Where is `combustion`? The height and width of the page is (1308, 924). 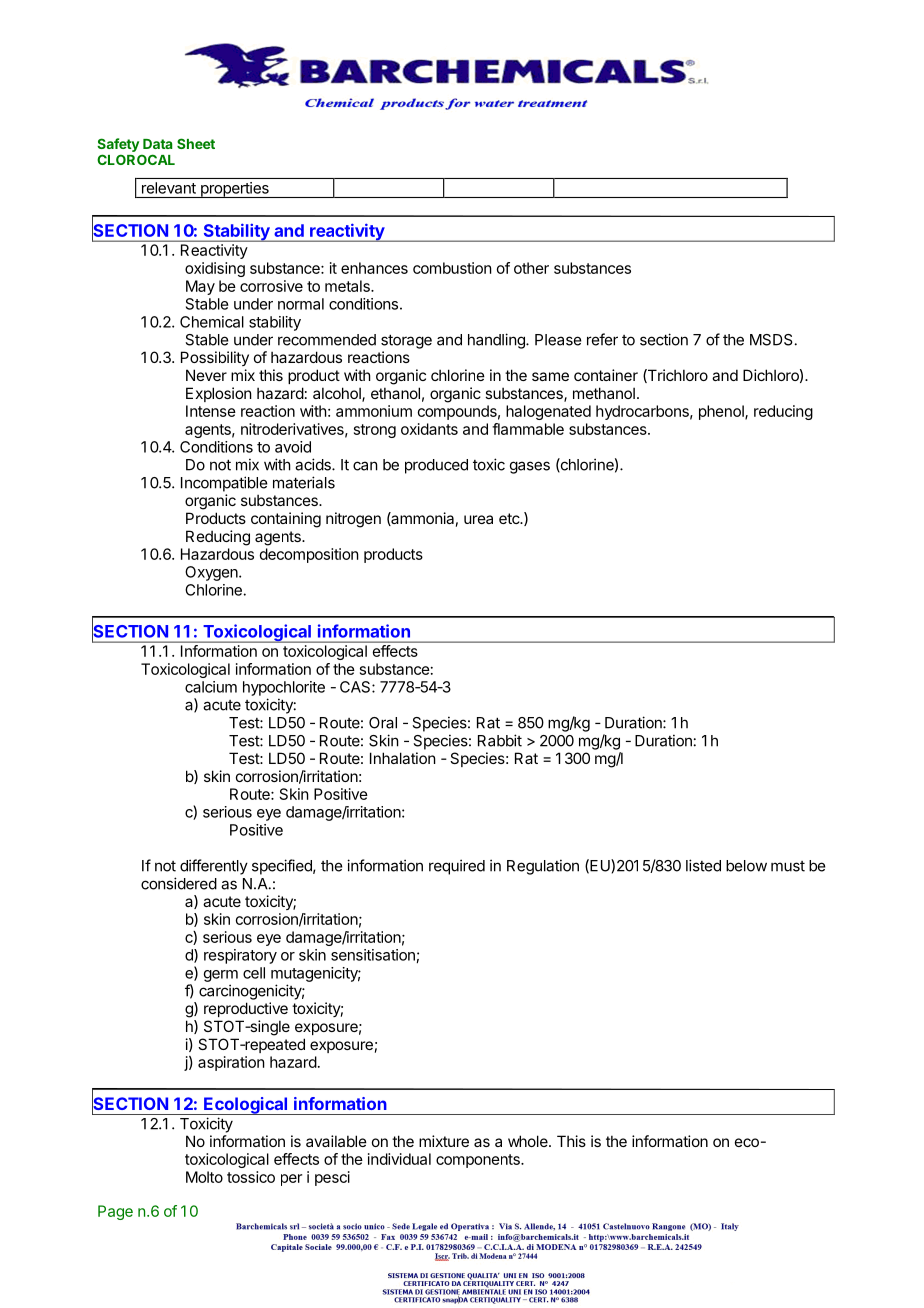
combustion is located at coordinates (452, 268).
